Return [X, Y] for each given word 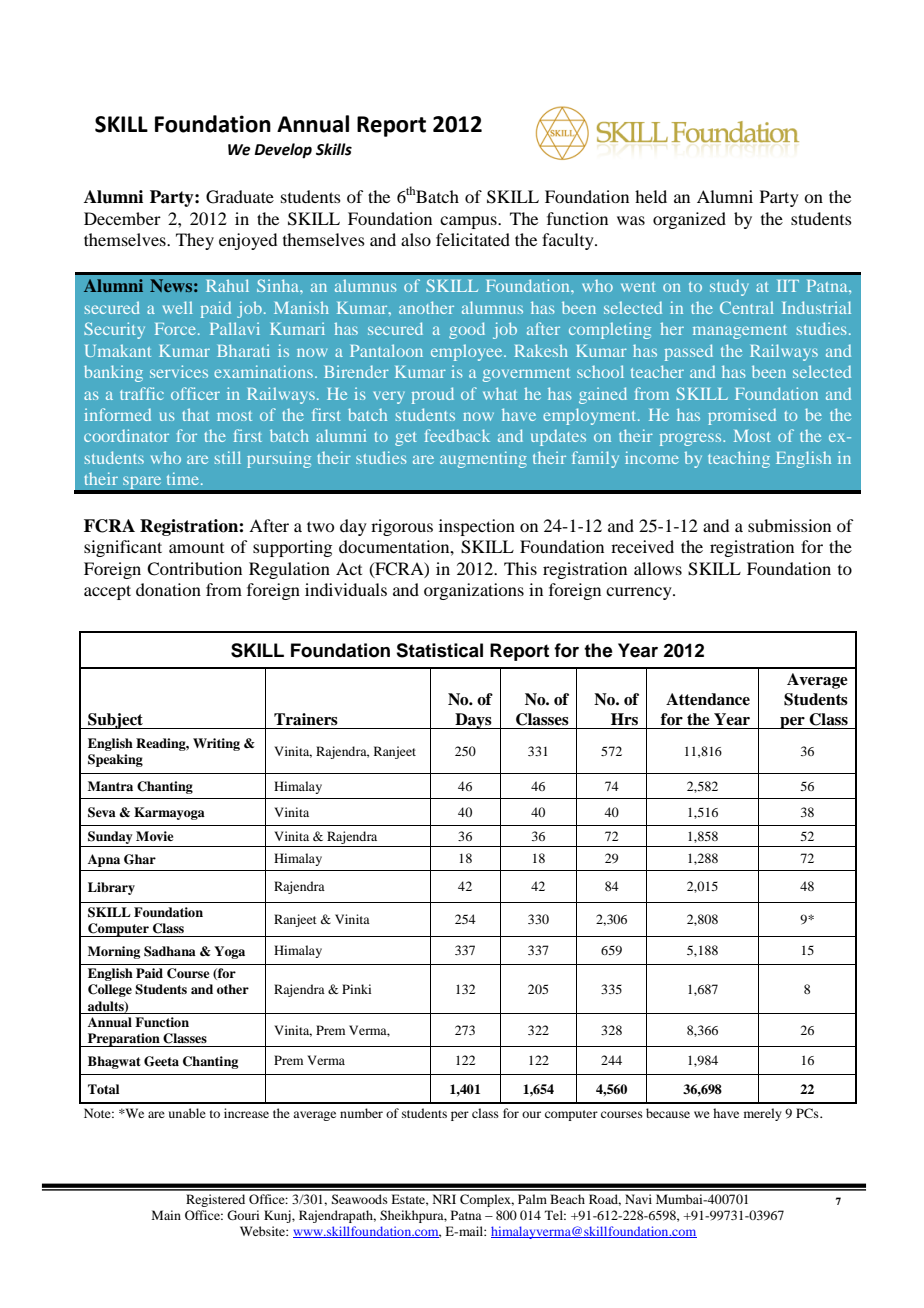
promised [742, 416]
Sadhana [170, 951]
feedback [457, 435]
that [195, 414]
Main [166, 1215]
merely [763, 1114]
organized [689, 220]
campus [469, 222]
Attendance [708, 699]
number [361, 1113]
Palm [532, 1199]
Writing [216, 744]
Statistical [439, 650]
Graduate [240, 197]
